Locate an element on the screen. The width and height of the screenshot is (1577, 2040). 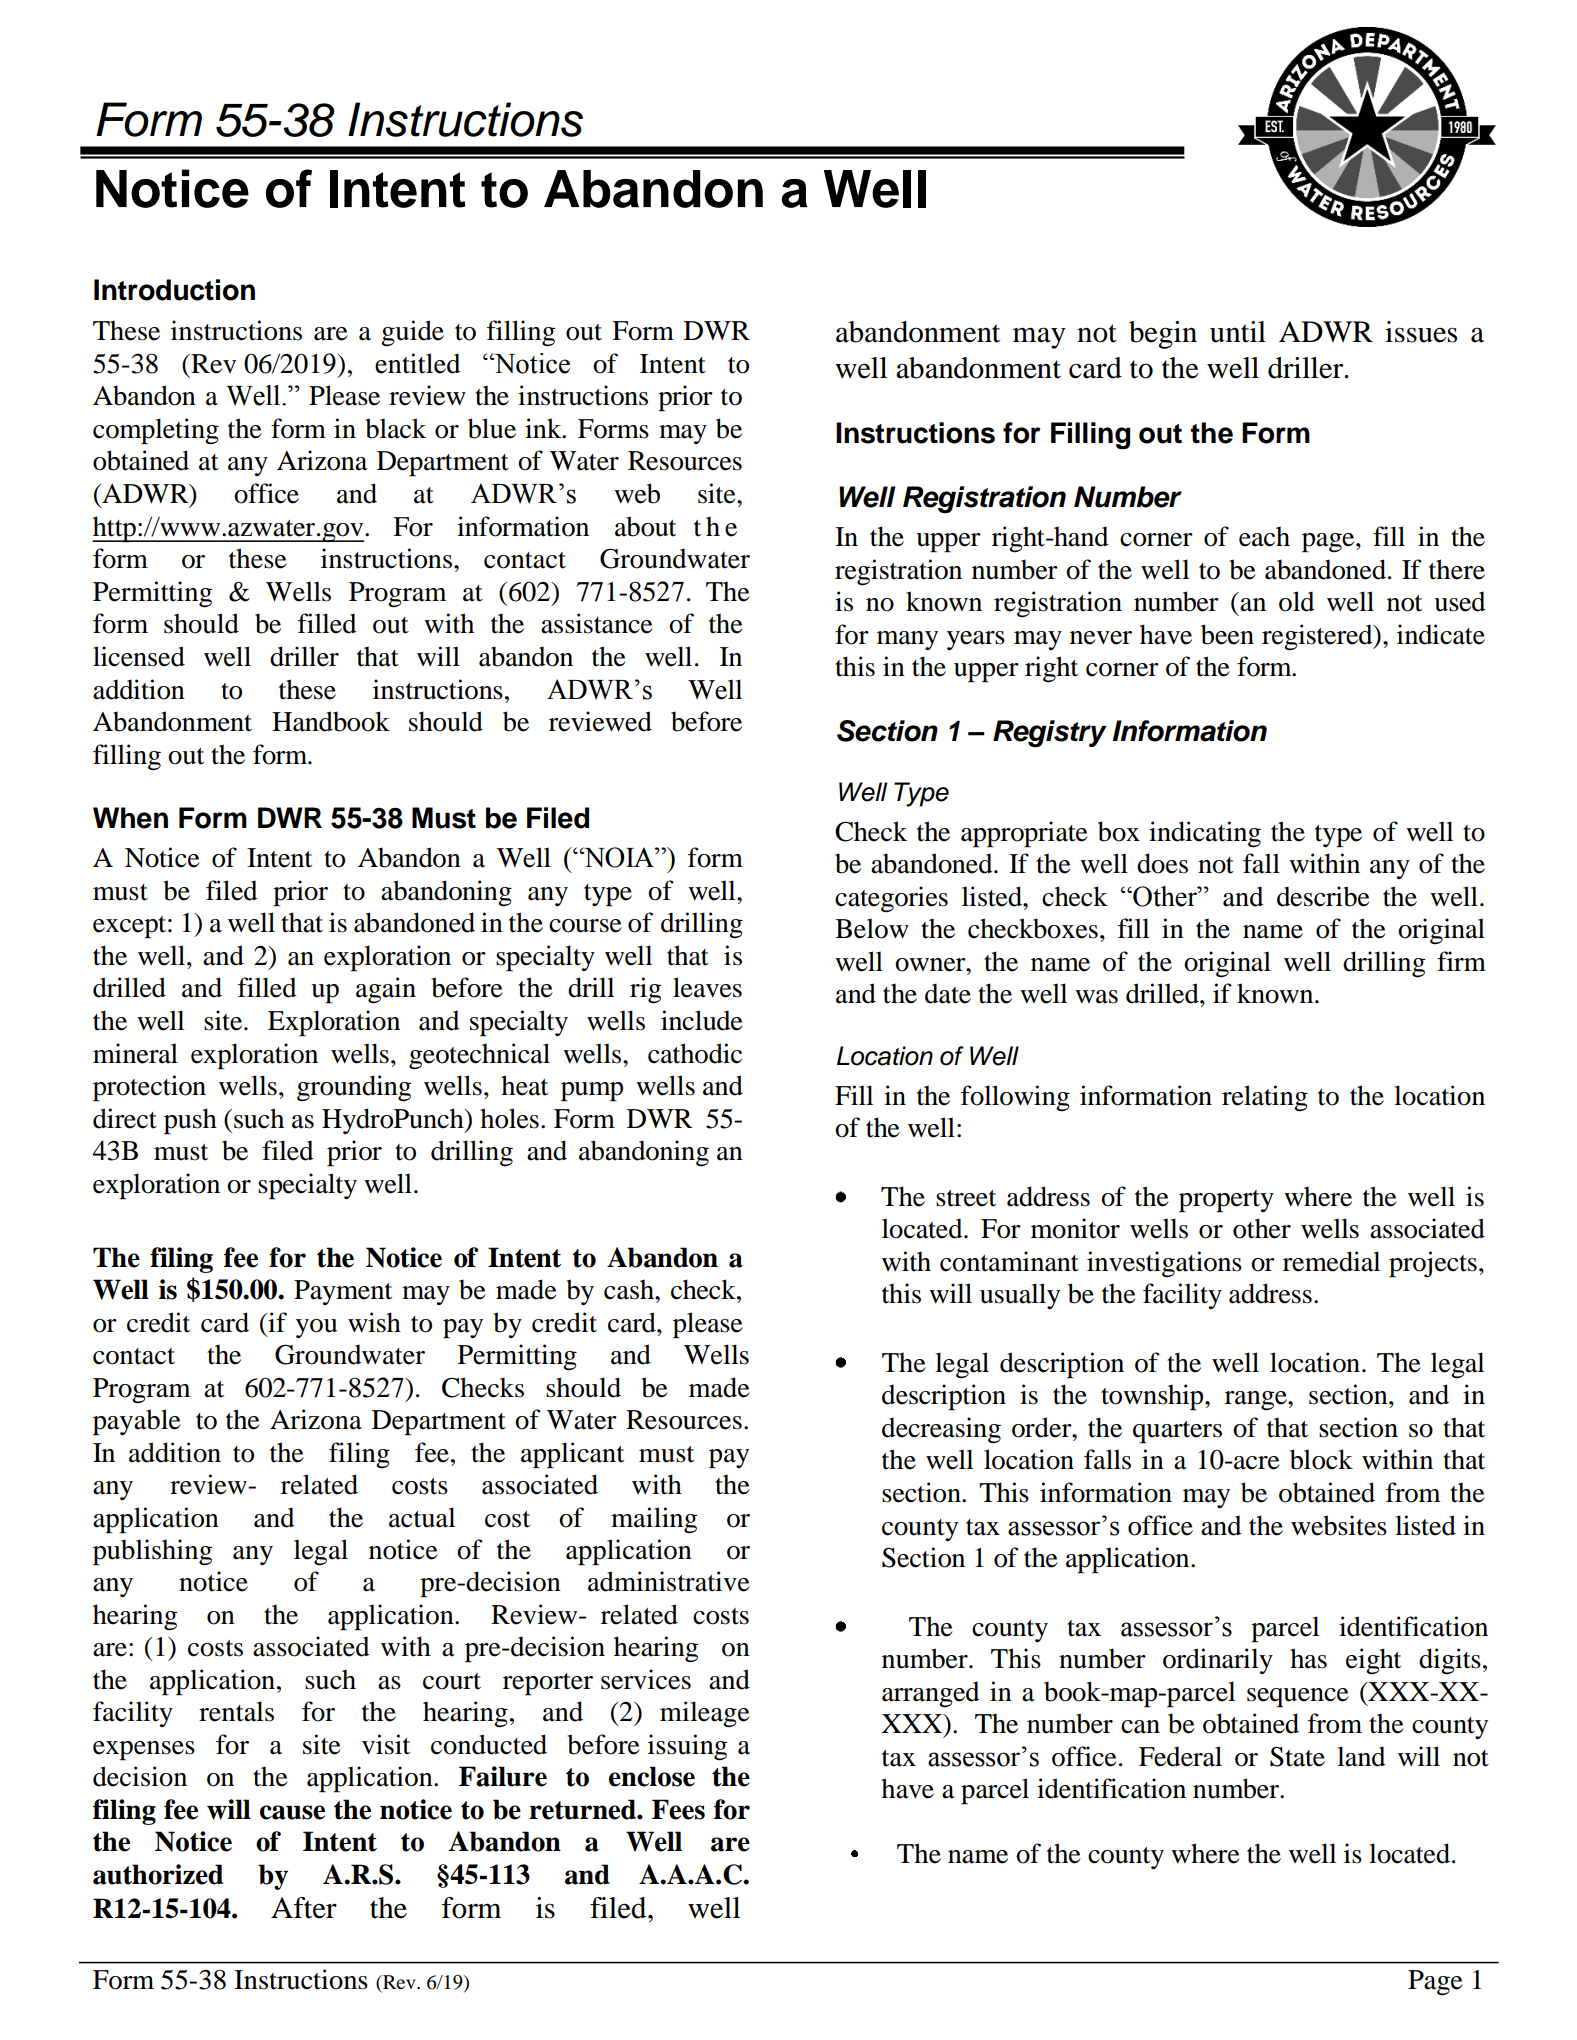
cathodic is located at coordinates (695, 1053).
